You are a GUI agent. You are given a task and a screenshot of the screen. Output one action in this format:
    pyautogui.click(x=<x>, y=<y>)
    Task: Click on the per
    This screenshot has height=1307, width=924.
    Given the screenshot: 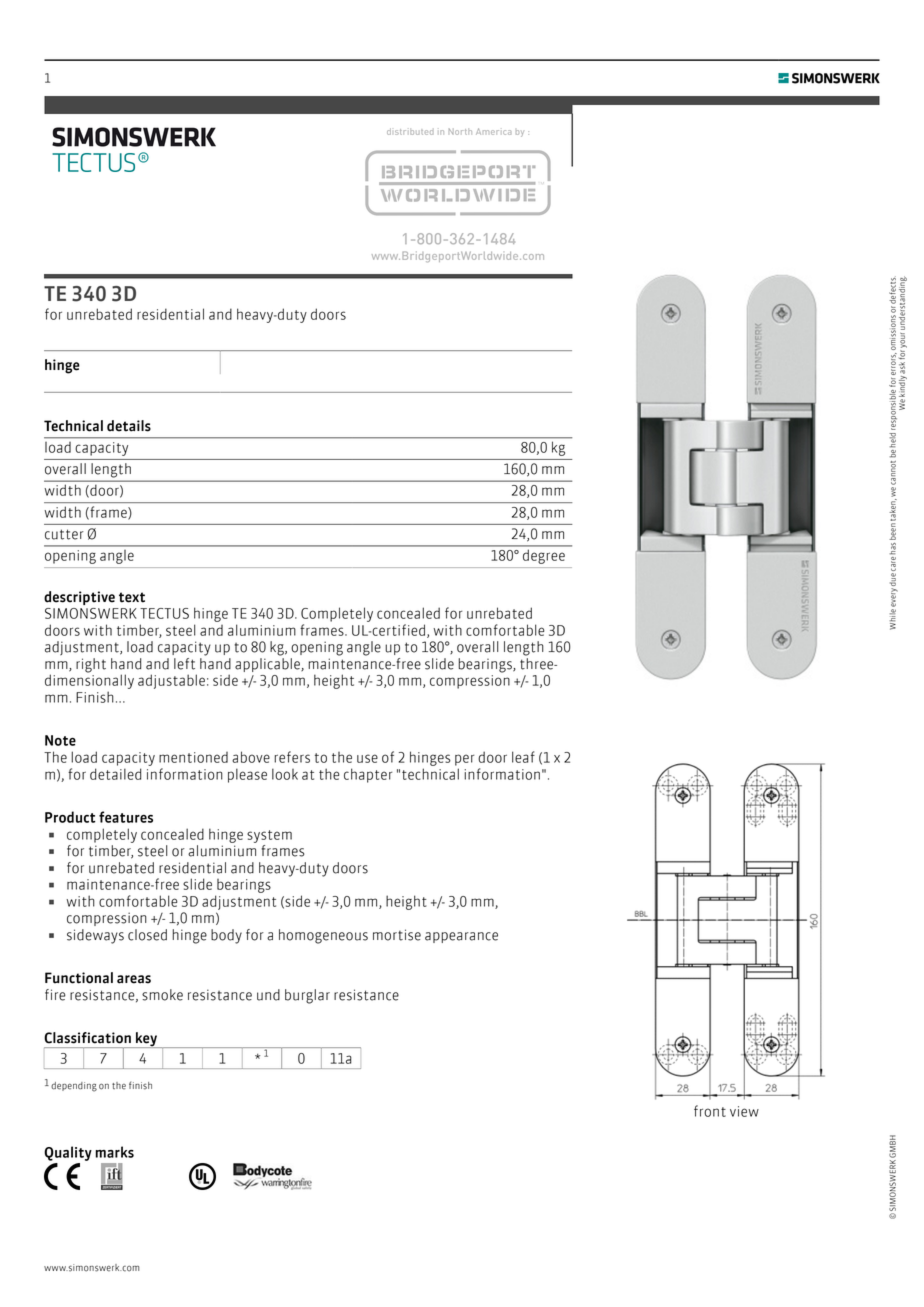 What is the action you would take?
    pyautogui.click(x=464, y=760)
